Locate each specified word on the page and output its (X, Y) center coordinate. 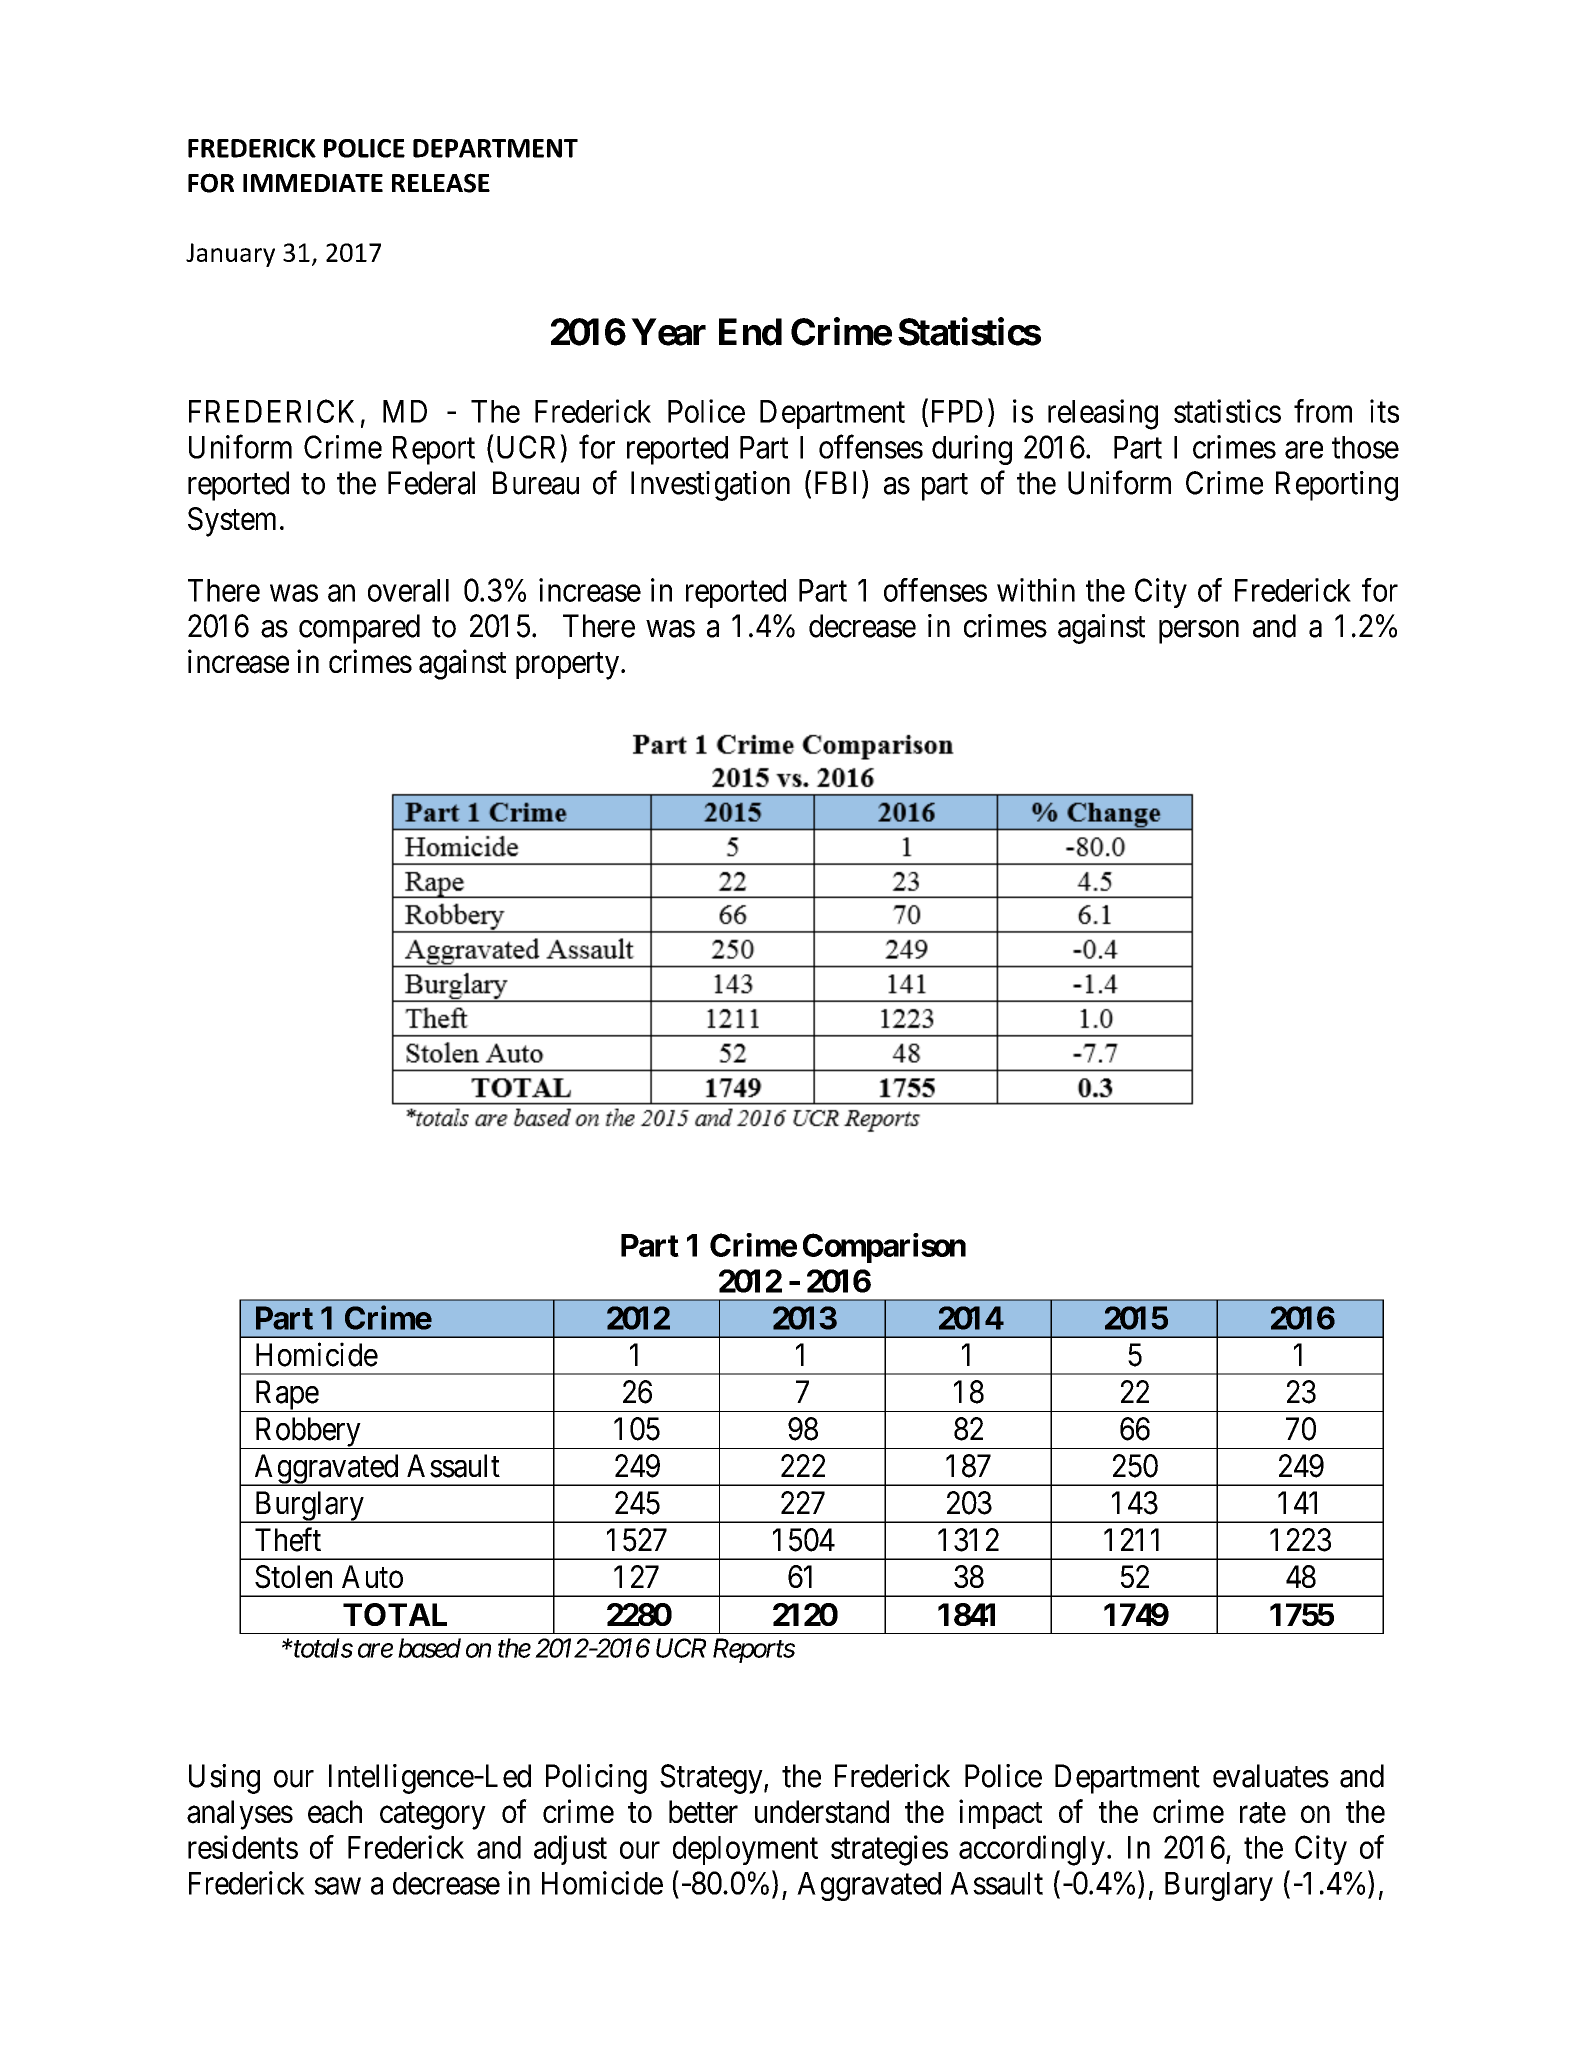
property (569, 666)
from (1323, 411)
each (335, 1812)
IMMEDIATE (313, 183)
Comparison (884, 1248)
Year (668, 332)
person (1199, 632)
